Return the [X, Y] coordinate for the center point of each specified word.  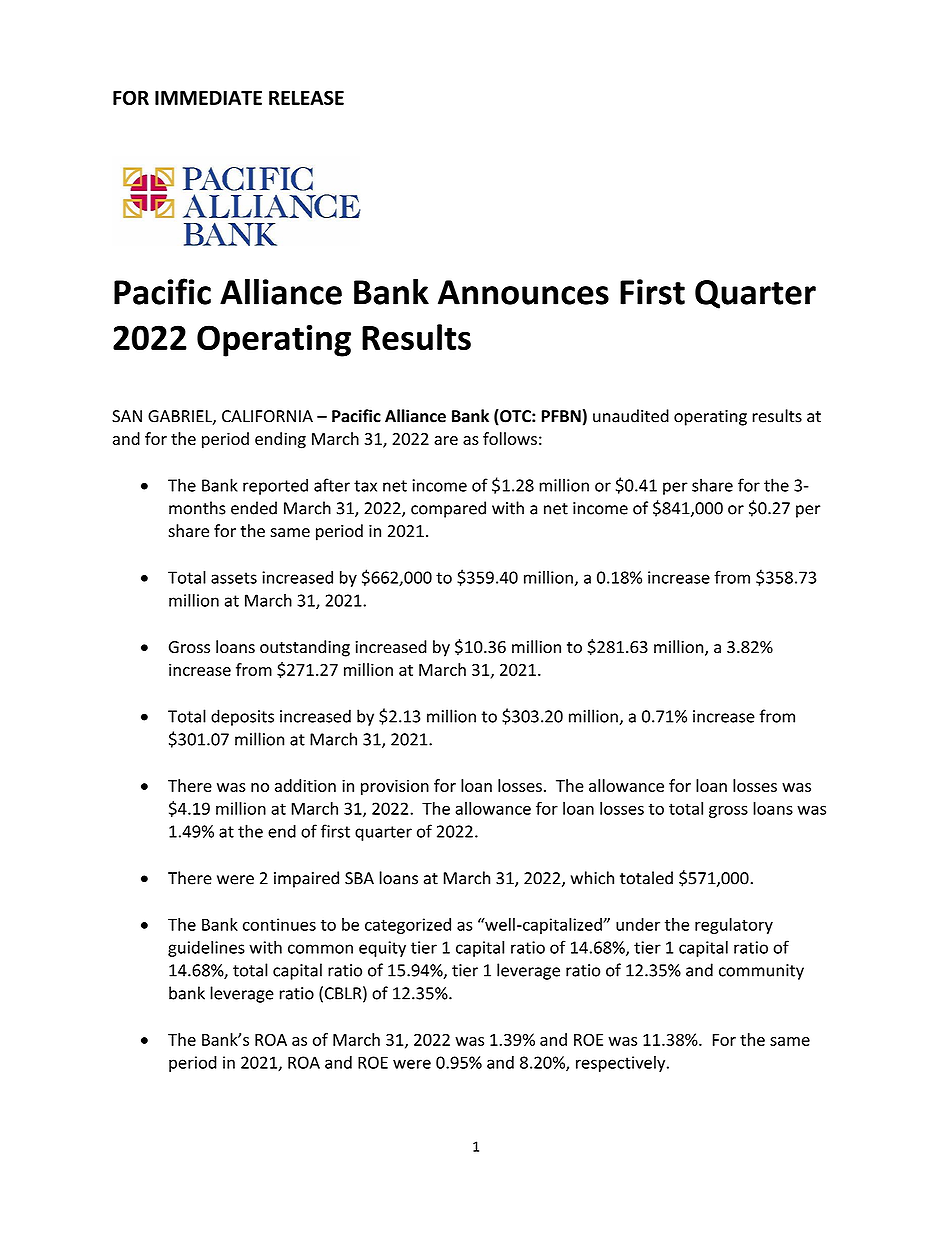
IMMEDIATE [208, 98]
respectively [622, 1064]
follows [510, 438]
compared [448, 509]
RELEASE [306, 97]
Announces [523, 292]
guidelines [206, 948]
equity [382, 949]
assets [234, 578]
